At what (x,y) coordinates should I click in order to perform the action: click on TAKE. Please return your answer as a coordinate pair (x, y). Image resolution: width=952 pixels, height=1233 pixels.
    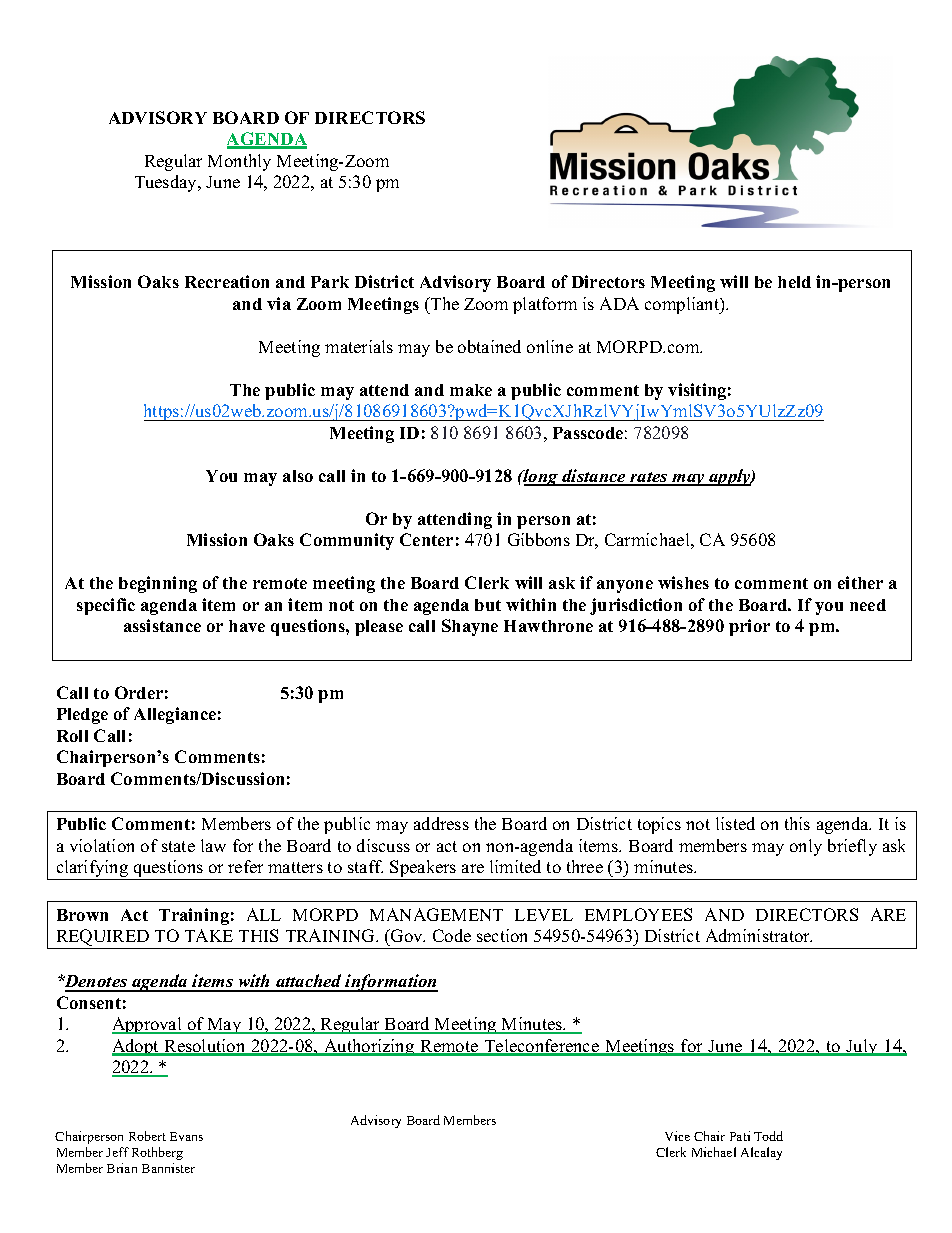
    Looking at the image, I should click on (209, 935).
